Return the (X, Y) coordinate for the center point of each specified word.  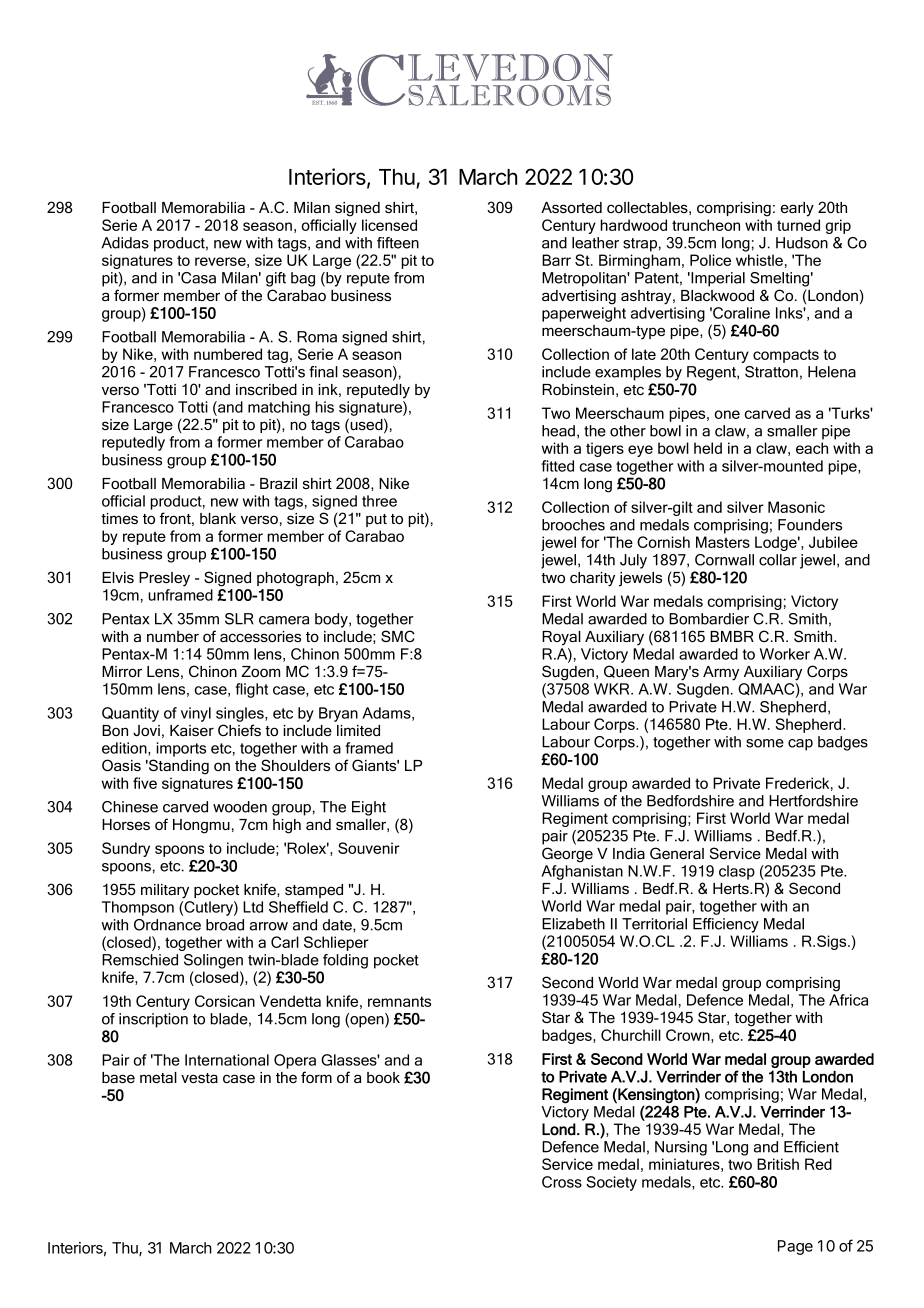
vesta (199, 1078)
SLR (239, 619)
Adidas (125, 243)
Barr (556, 260)
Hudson (802, 243)
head (558, 431)
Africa (848, 1000)
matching (279, 408)
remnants (399, 1001)
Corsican (225, 1001)
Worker (785, 654)
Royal (561, 638)
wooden (240, 807)
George (567, 855)
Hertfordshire (813, 801)
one (727, 414)
